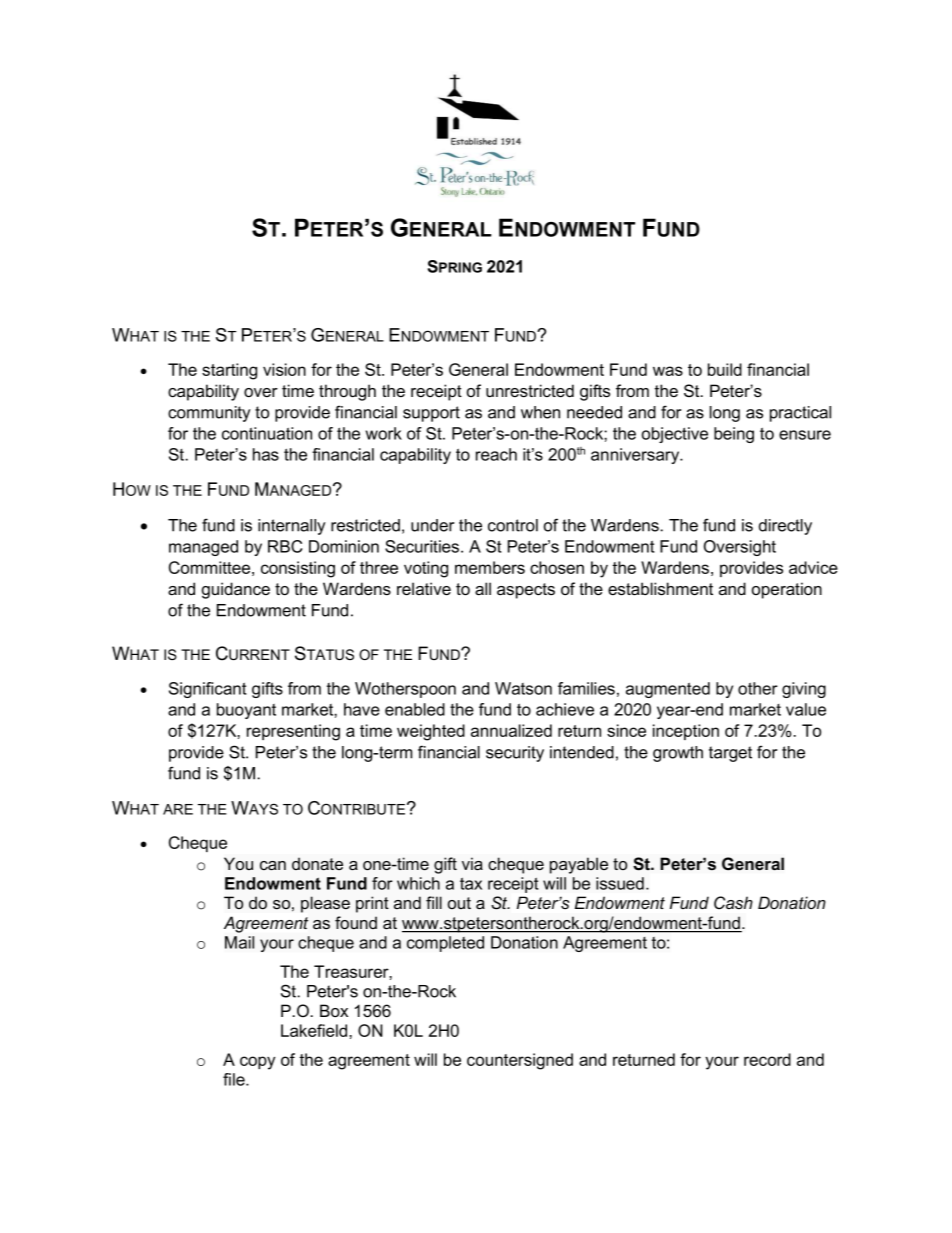 The image size is (952, 1233). Describe the element at coordinates (540, 412) in the screenshot. I see `when` at that location.
